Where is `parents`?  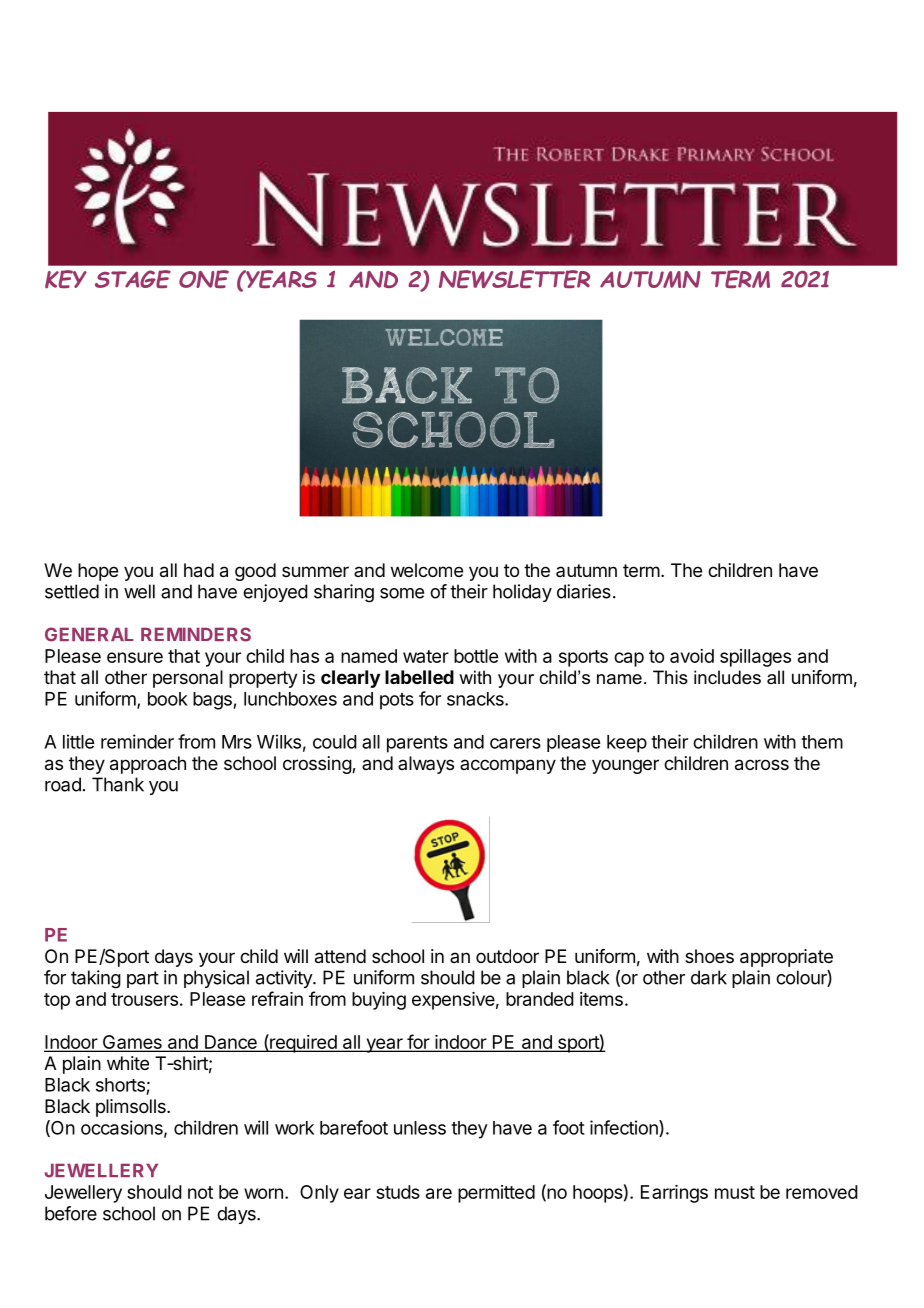 parents is located at coordinates (417, 744).
